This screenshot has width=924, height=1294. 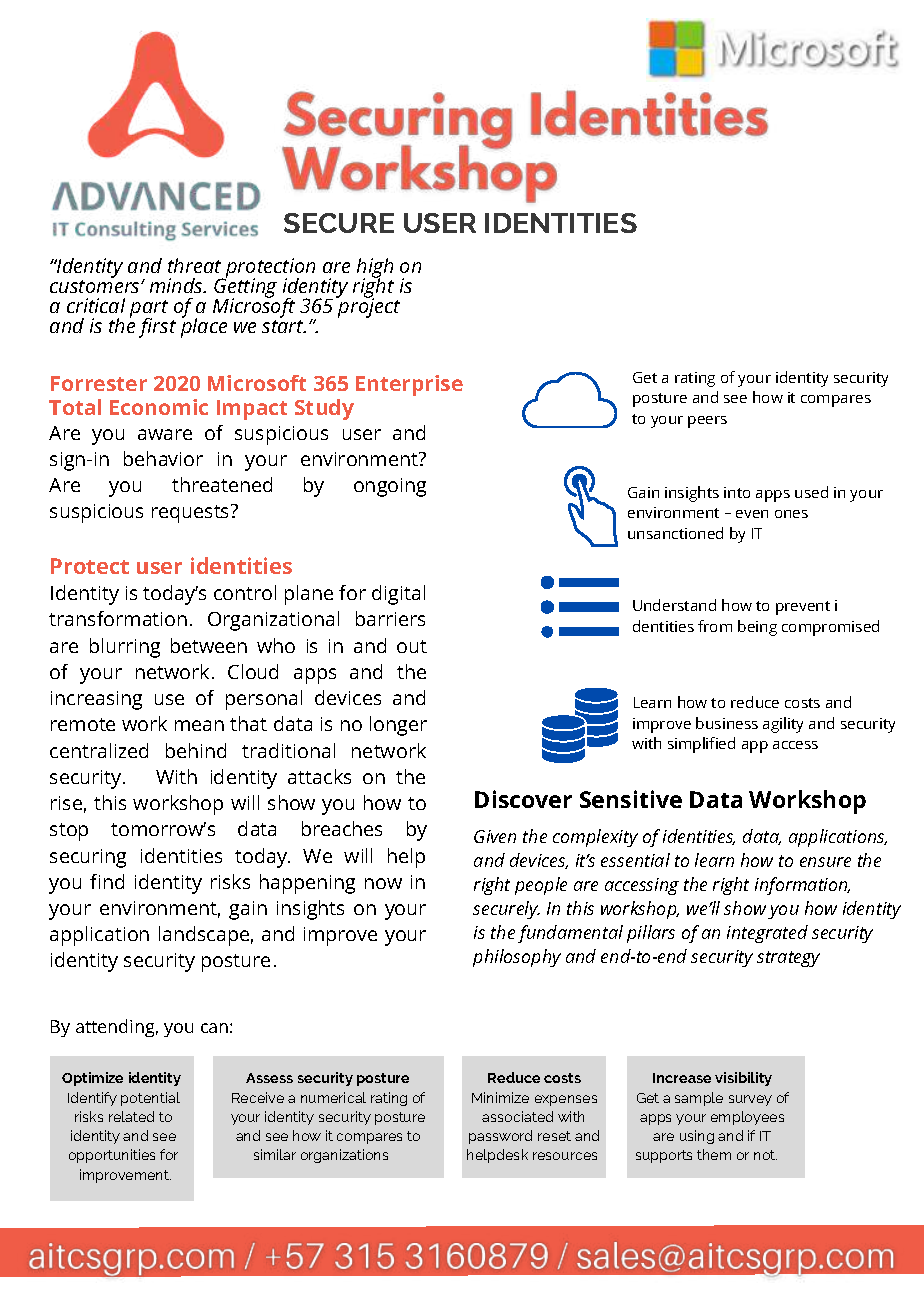 I want to click on longer, so click(x=398, y=726).
